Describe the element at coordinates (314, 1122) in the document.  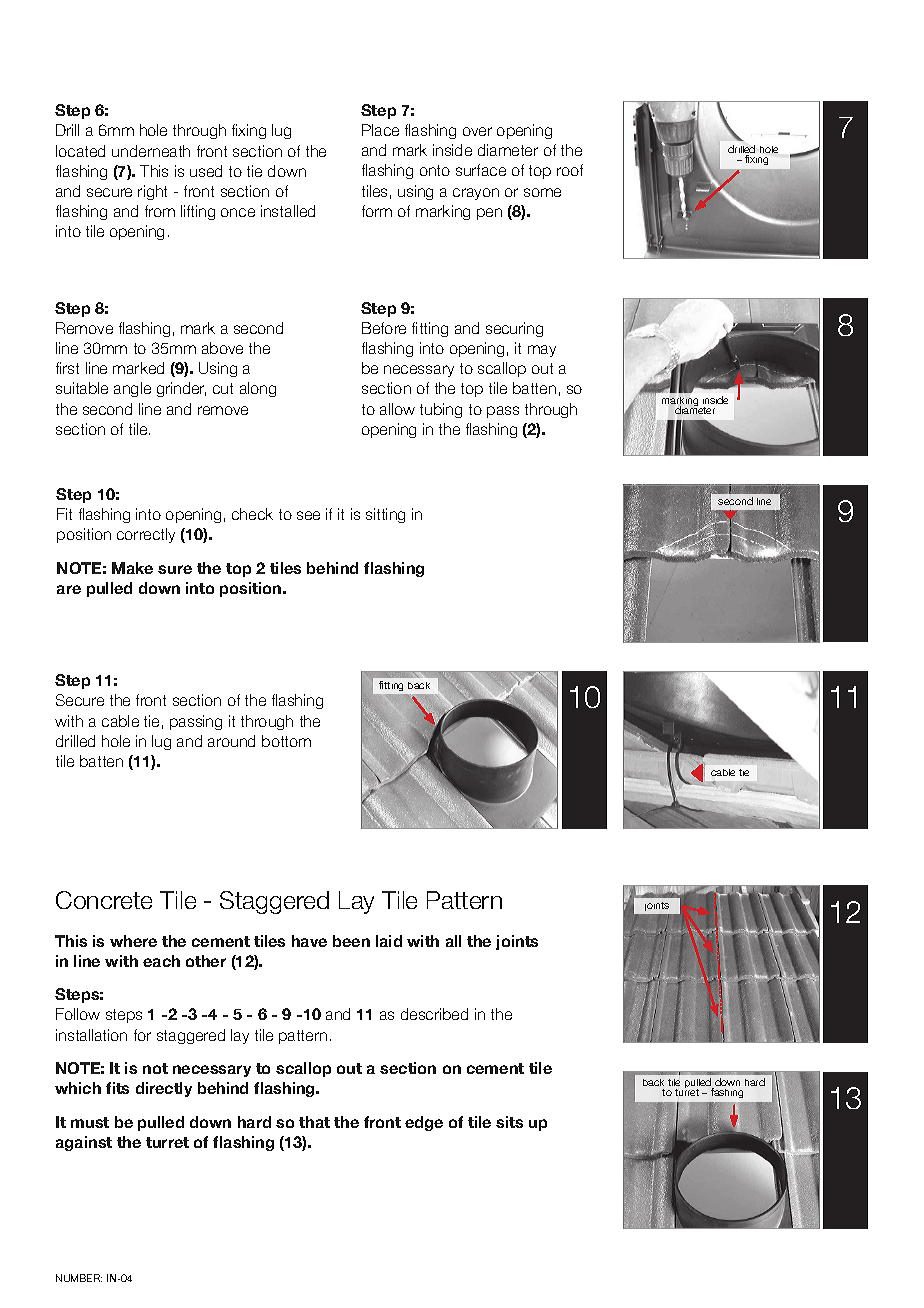
I see `that` at that location.
